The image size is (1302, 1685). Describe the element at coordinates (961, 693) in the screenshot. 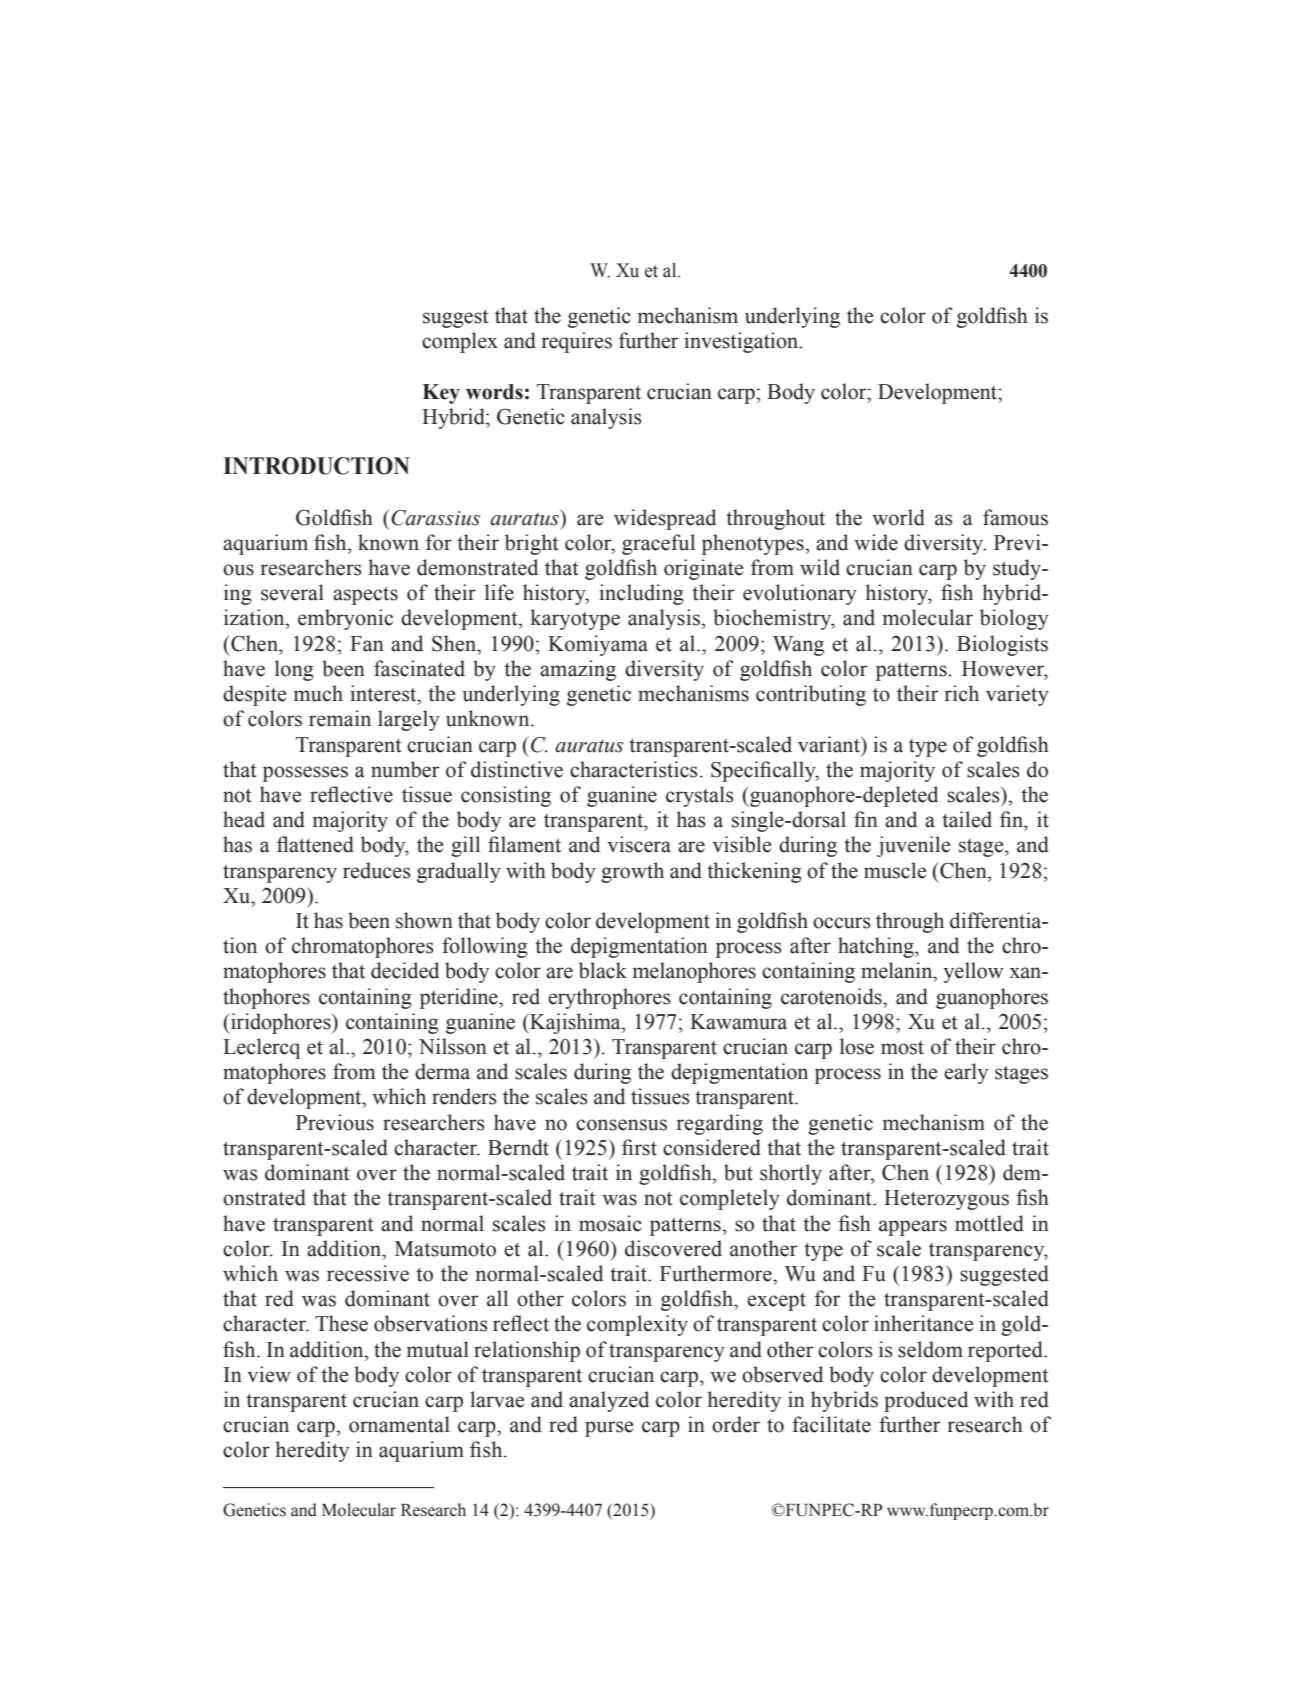

I see `rich` at that location.
